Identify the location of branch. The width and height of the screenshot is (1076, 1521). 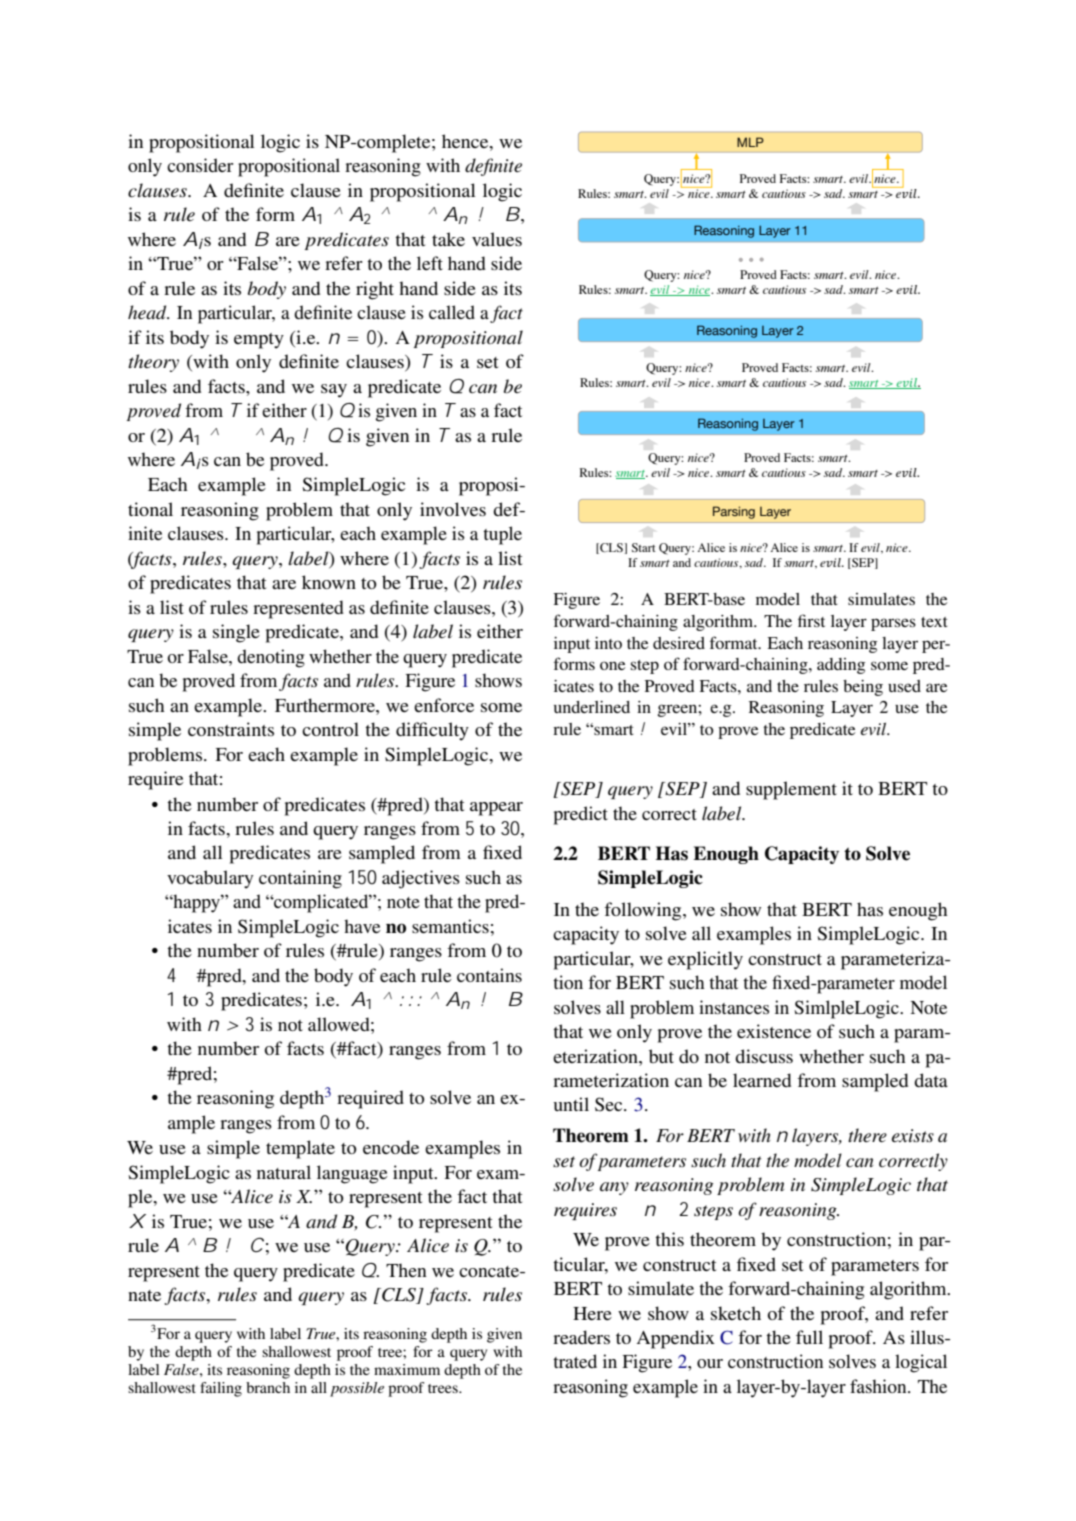
(268, 1387).
